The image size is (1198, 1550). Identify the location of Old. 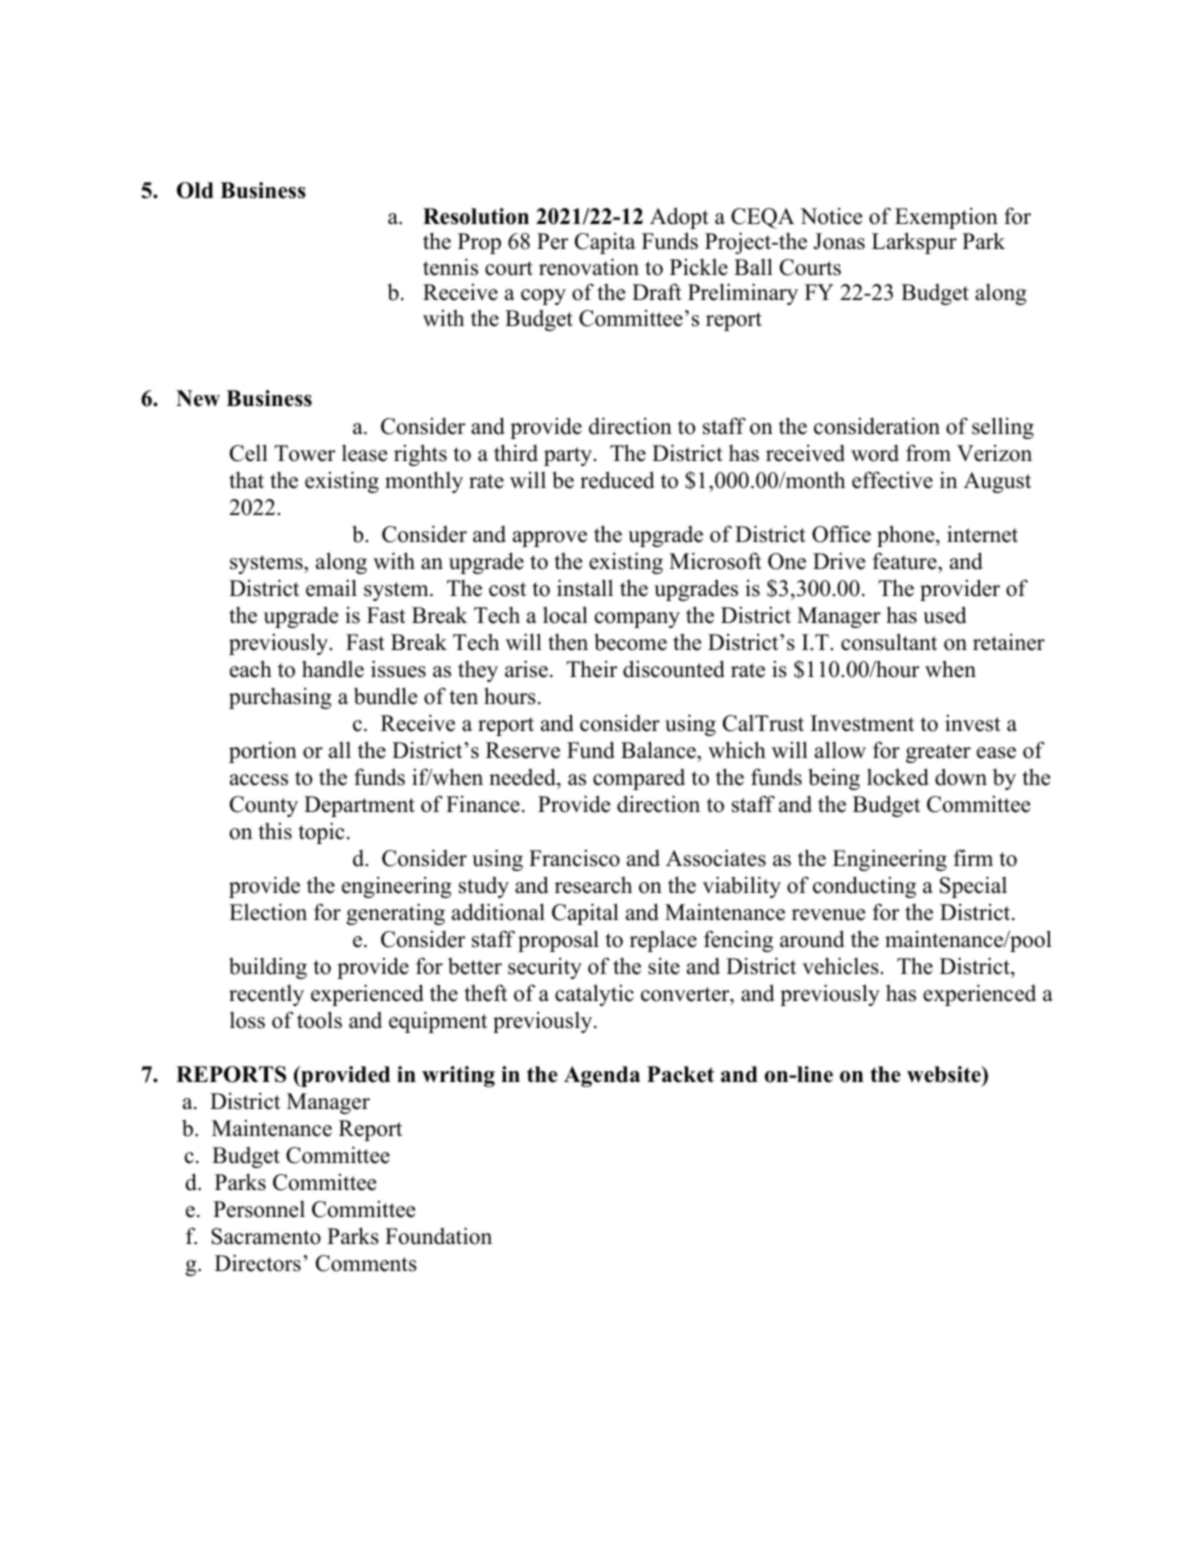
(195, 190).
